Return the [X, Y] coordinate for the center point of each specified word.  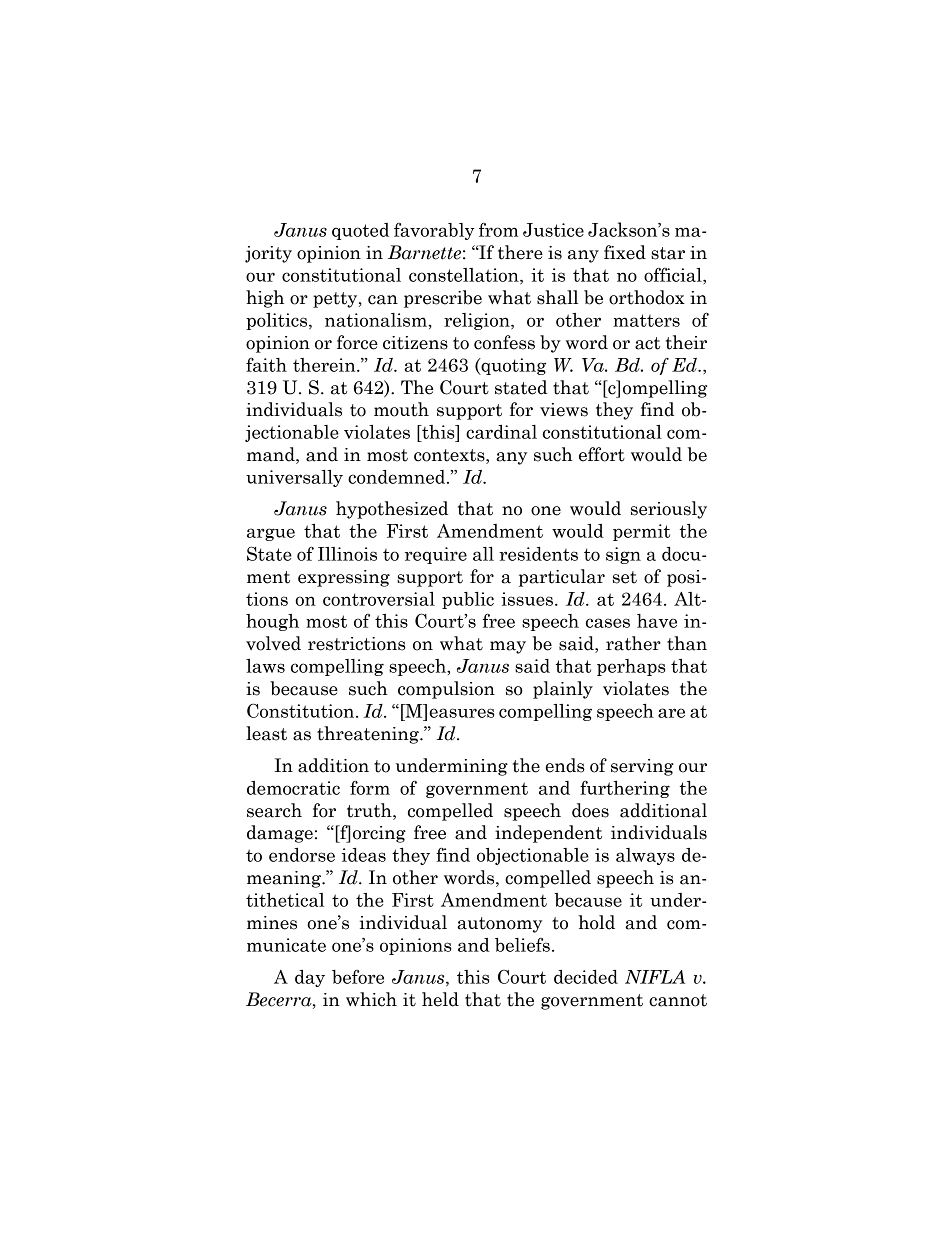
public [468, 600]
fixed [625, 252]
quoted [360, 231]
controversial [379, 599]
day [310, 978]
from [498, 229]
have [657, 621]
